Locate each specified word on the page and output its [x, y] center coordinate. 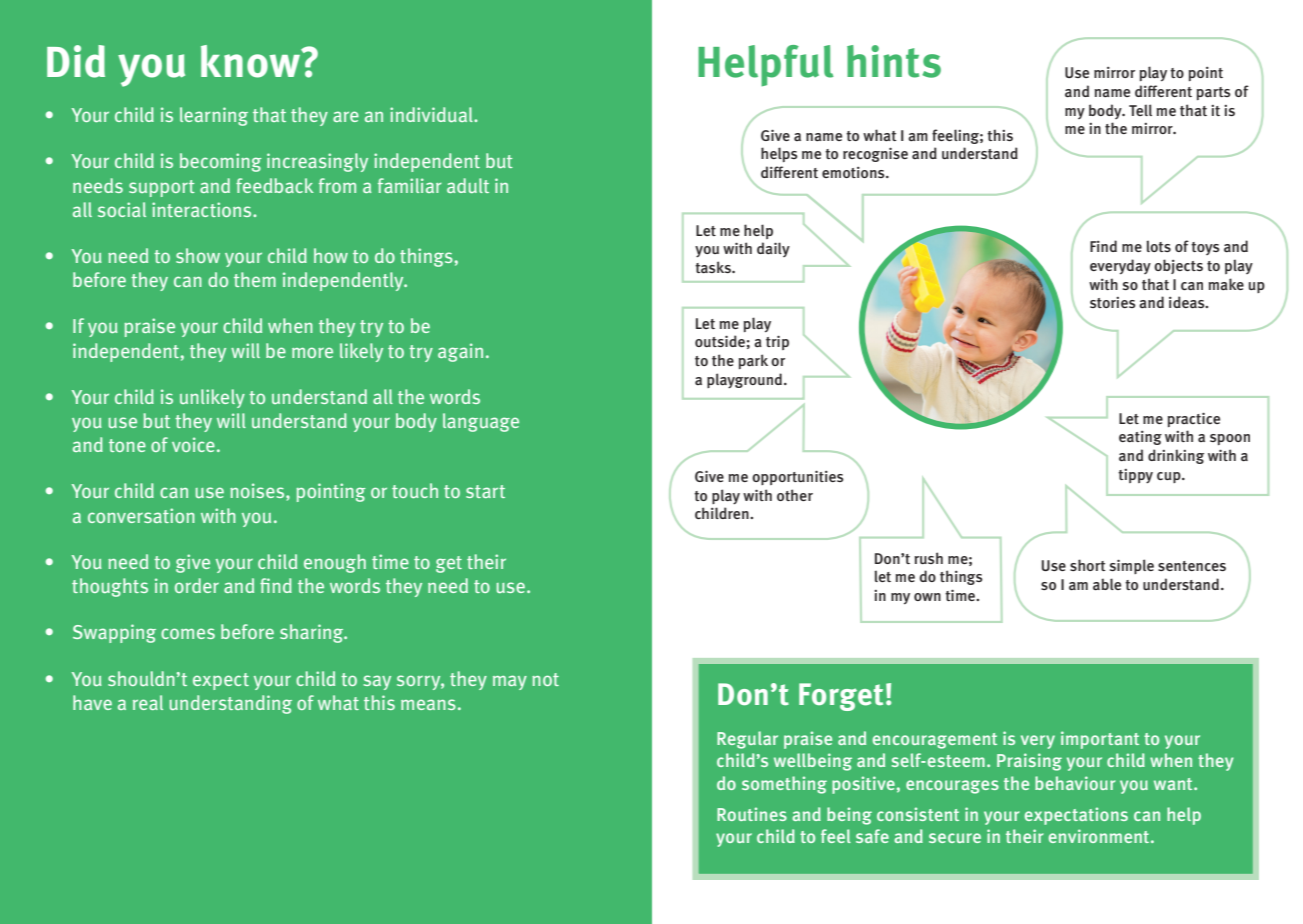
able [1107, 584]
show [198, 255]
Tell [1140, 110]
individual [432, 114]
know [251, 61]
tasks [714, 267]
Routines [752, 814]
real [148, 702]
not [545, 679]
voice [193, 444]
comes [188, 633]
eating [1140, 438]
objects [1178, 266]
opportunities [798, 477]
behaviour [1075, 783]
